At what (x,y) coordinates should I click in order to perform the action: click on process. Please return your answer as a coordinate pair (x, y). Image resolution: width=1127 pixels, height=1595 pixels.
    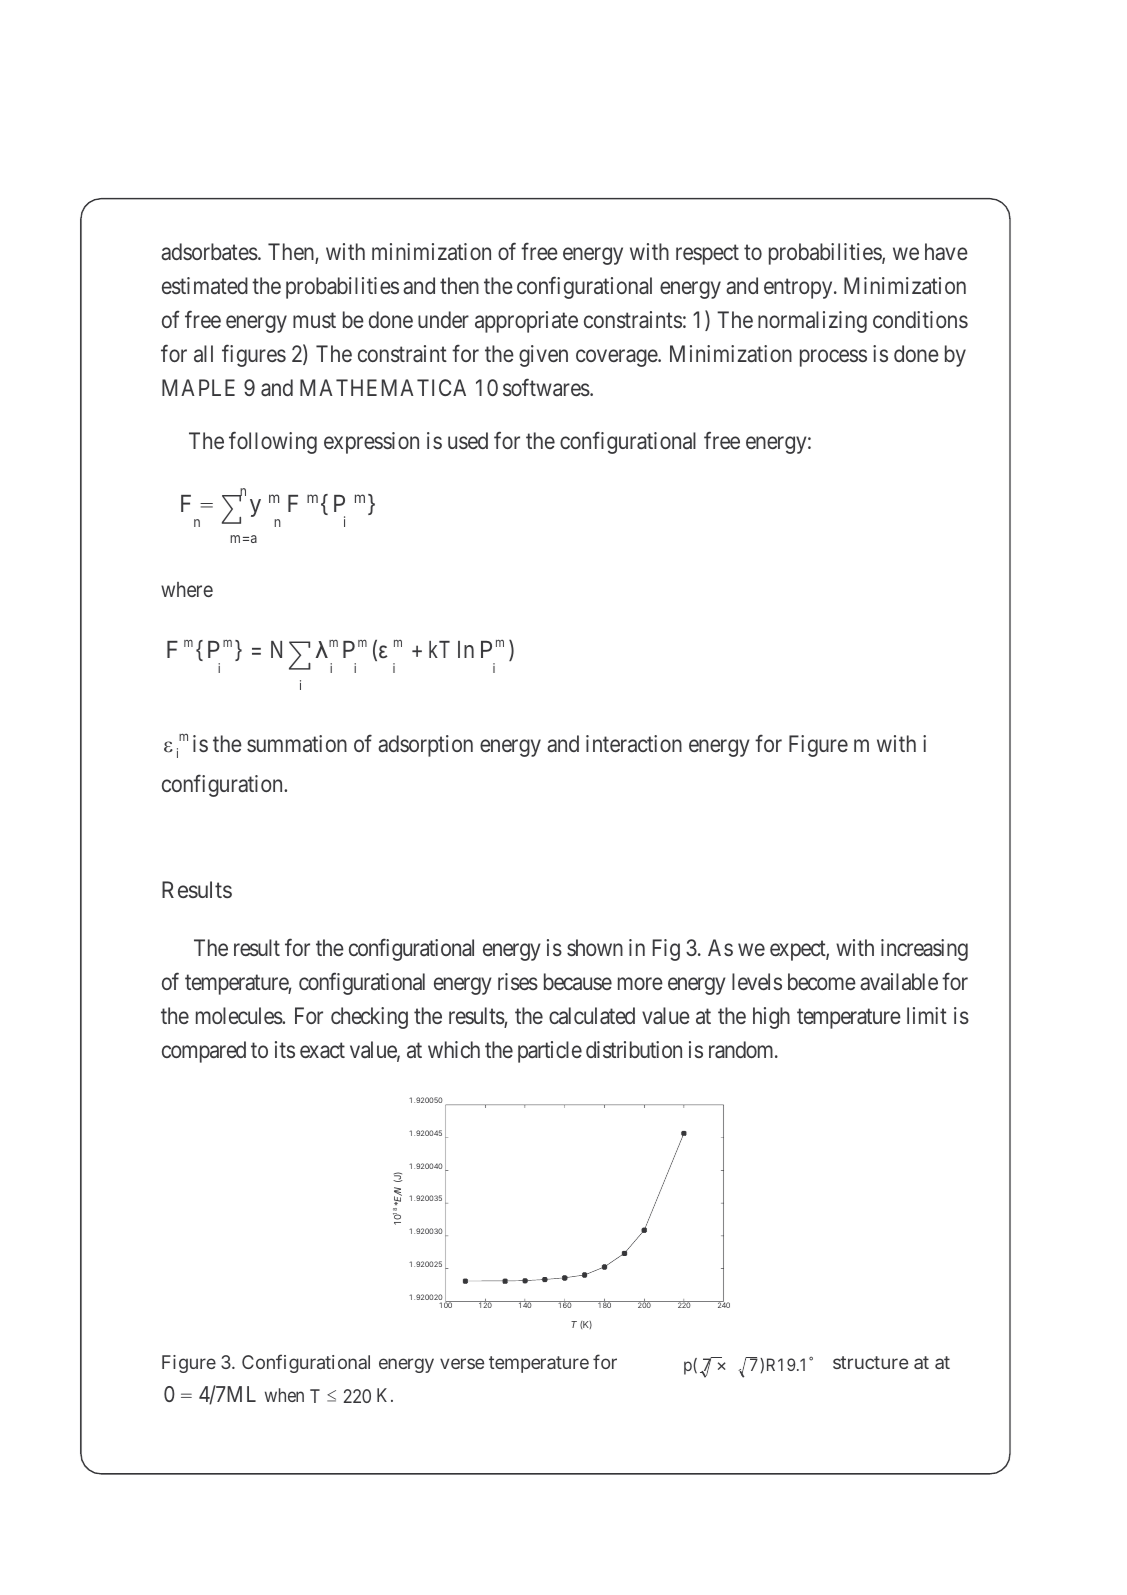
    Looking at the image, I should click on (833, 358).
